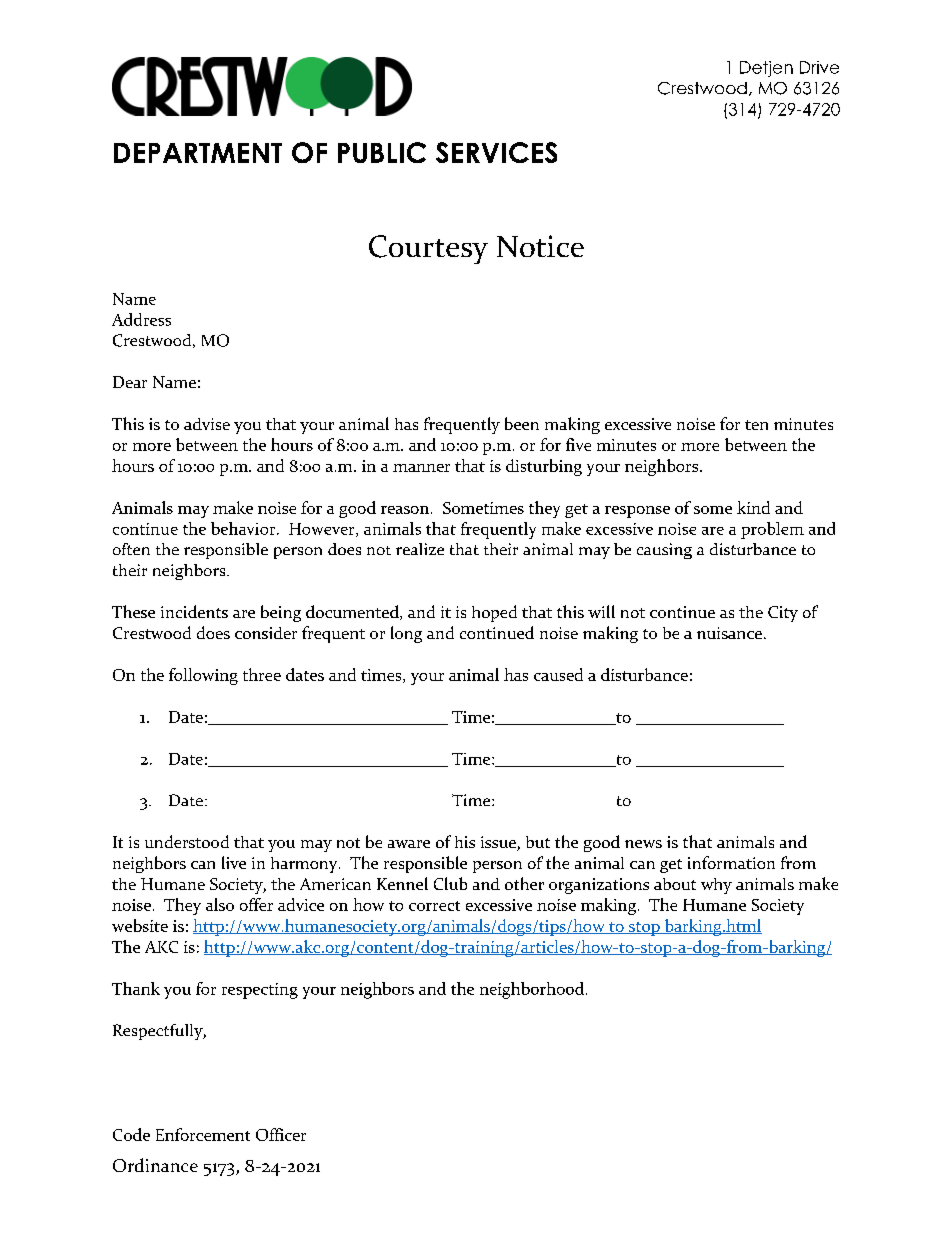  Describe the element at coordinates (496, 152) in the document. I see `SERVICES` at that location.
